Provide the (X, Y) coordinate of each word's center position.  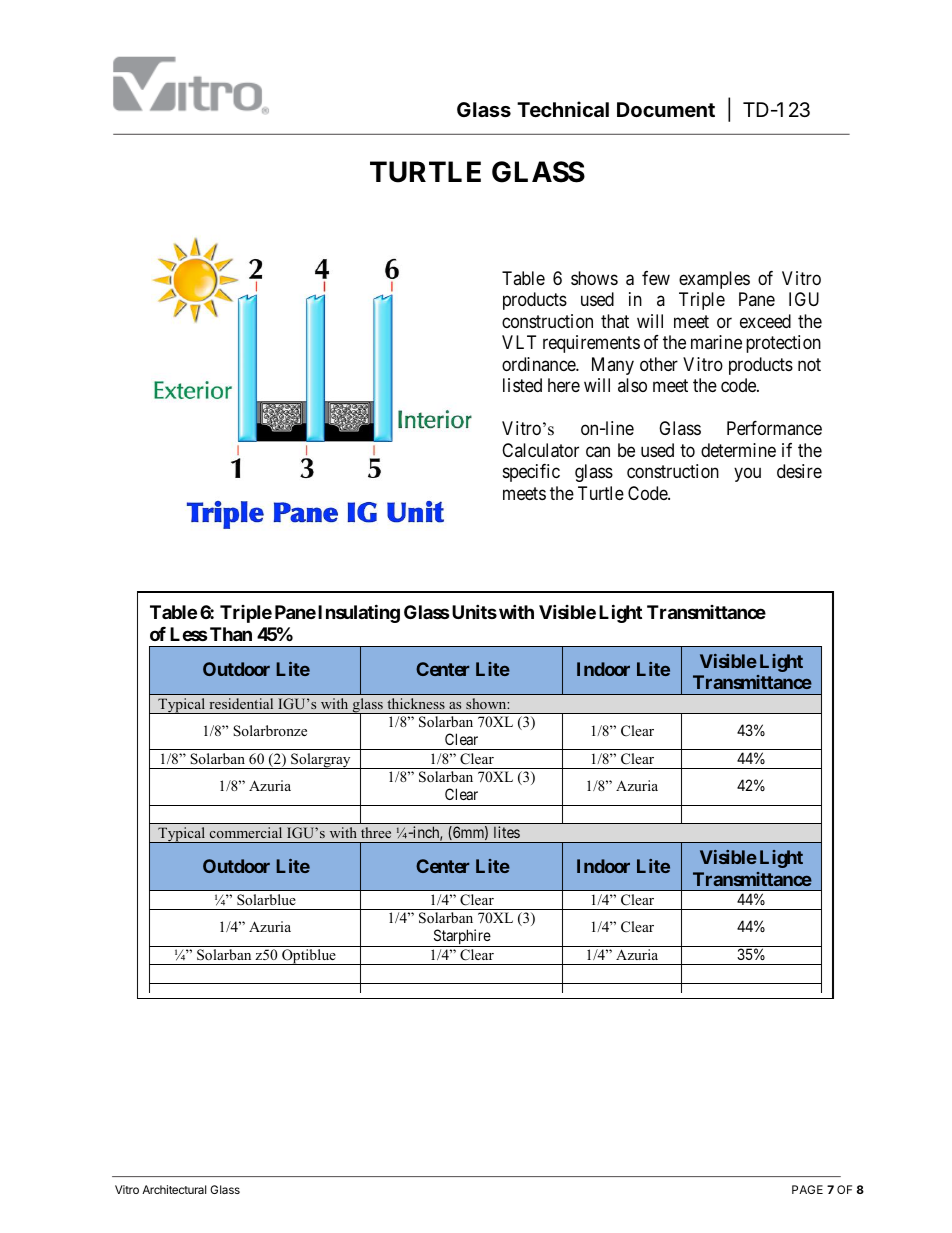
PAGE (807, 1189)
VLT (519, 342)
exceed (765, 321)
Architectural (174, 1189)
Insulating (359, 614)
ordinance (539, 364)
